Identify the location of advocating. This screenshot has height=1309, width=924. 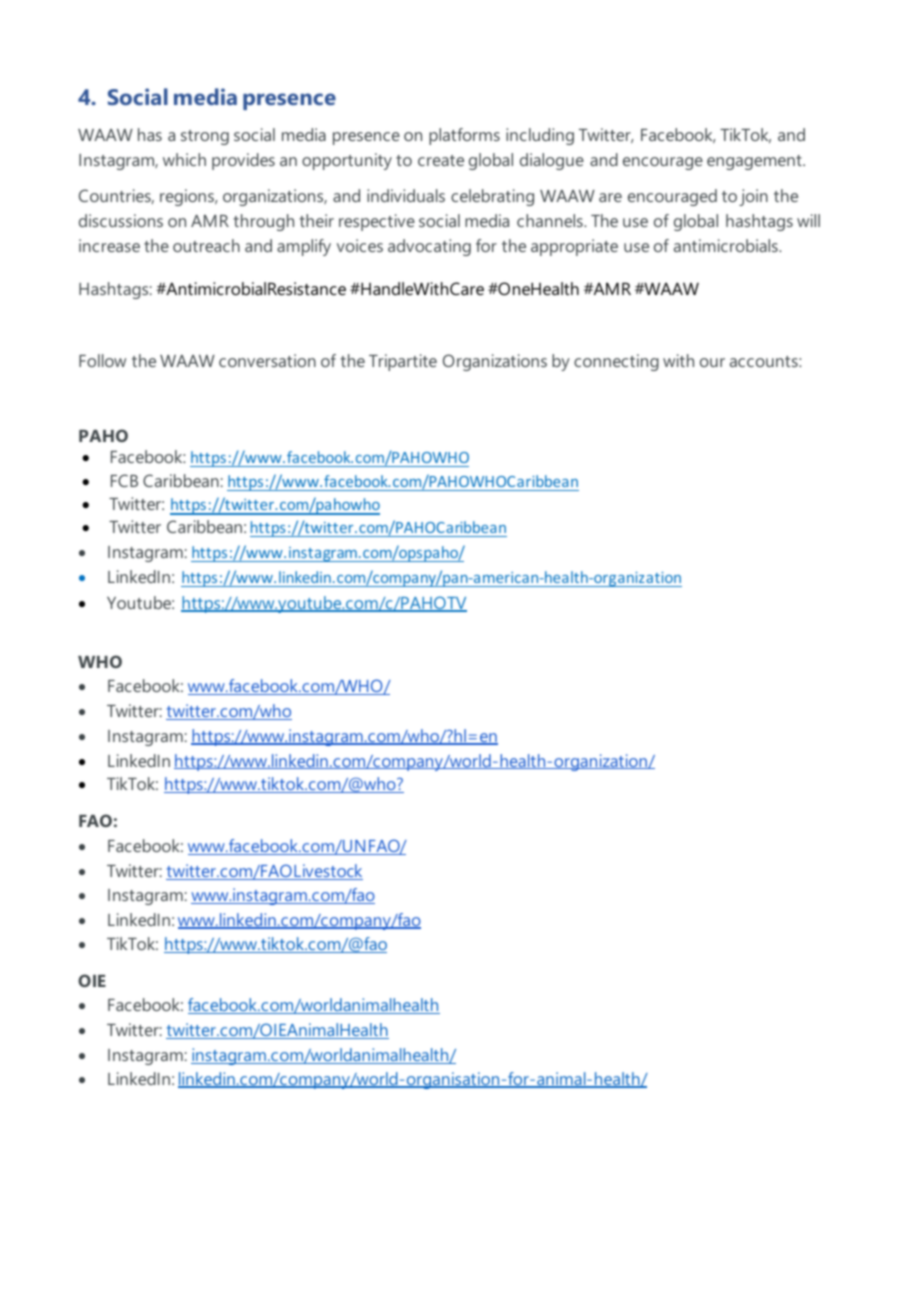
(429, 247).
